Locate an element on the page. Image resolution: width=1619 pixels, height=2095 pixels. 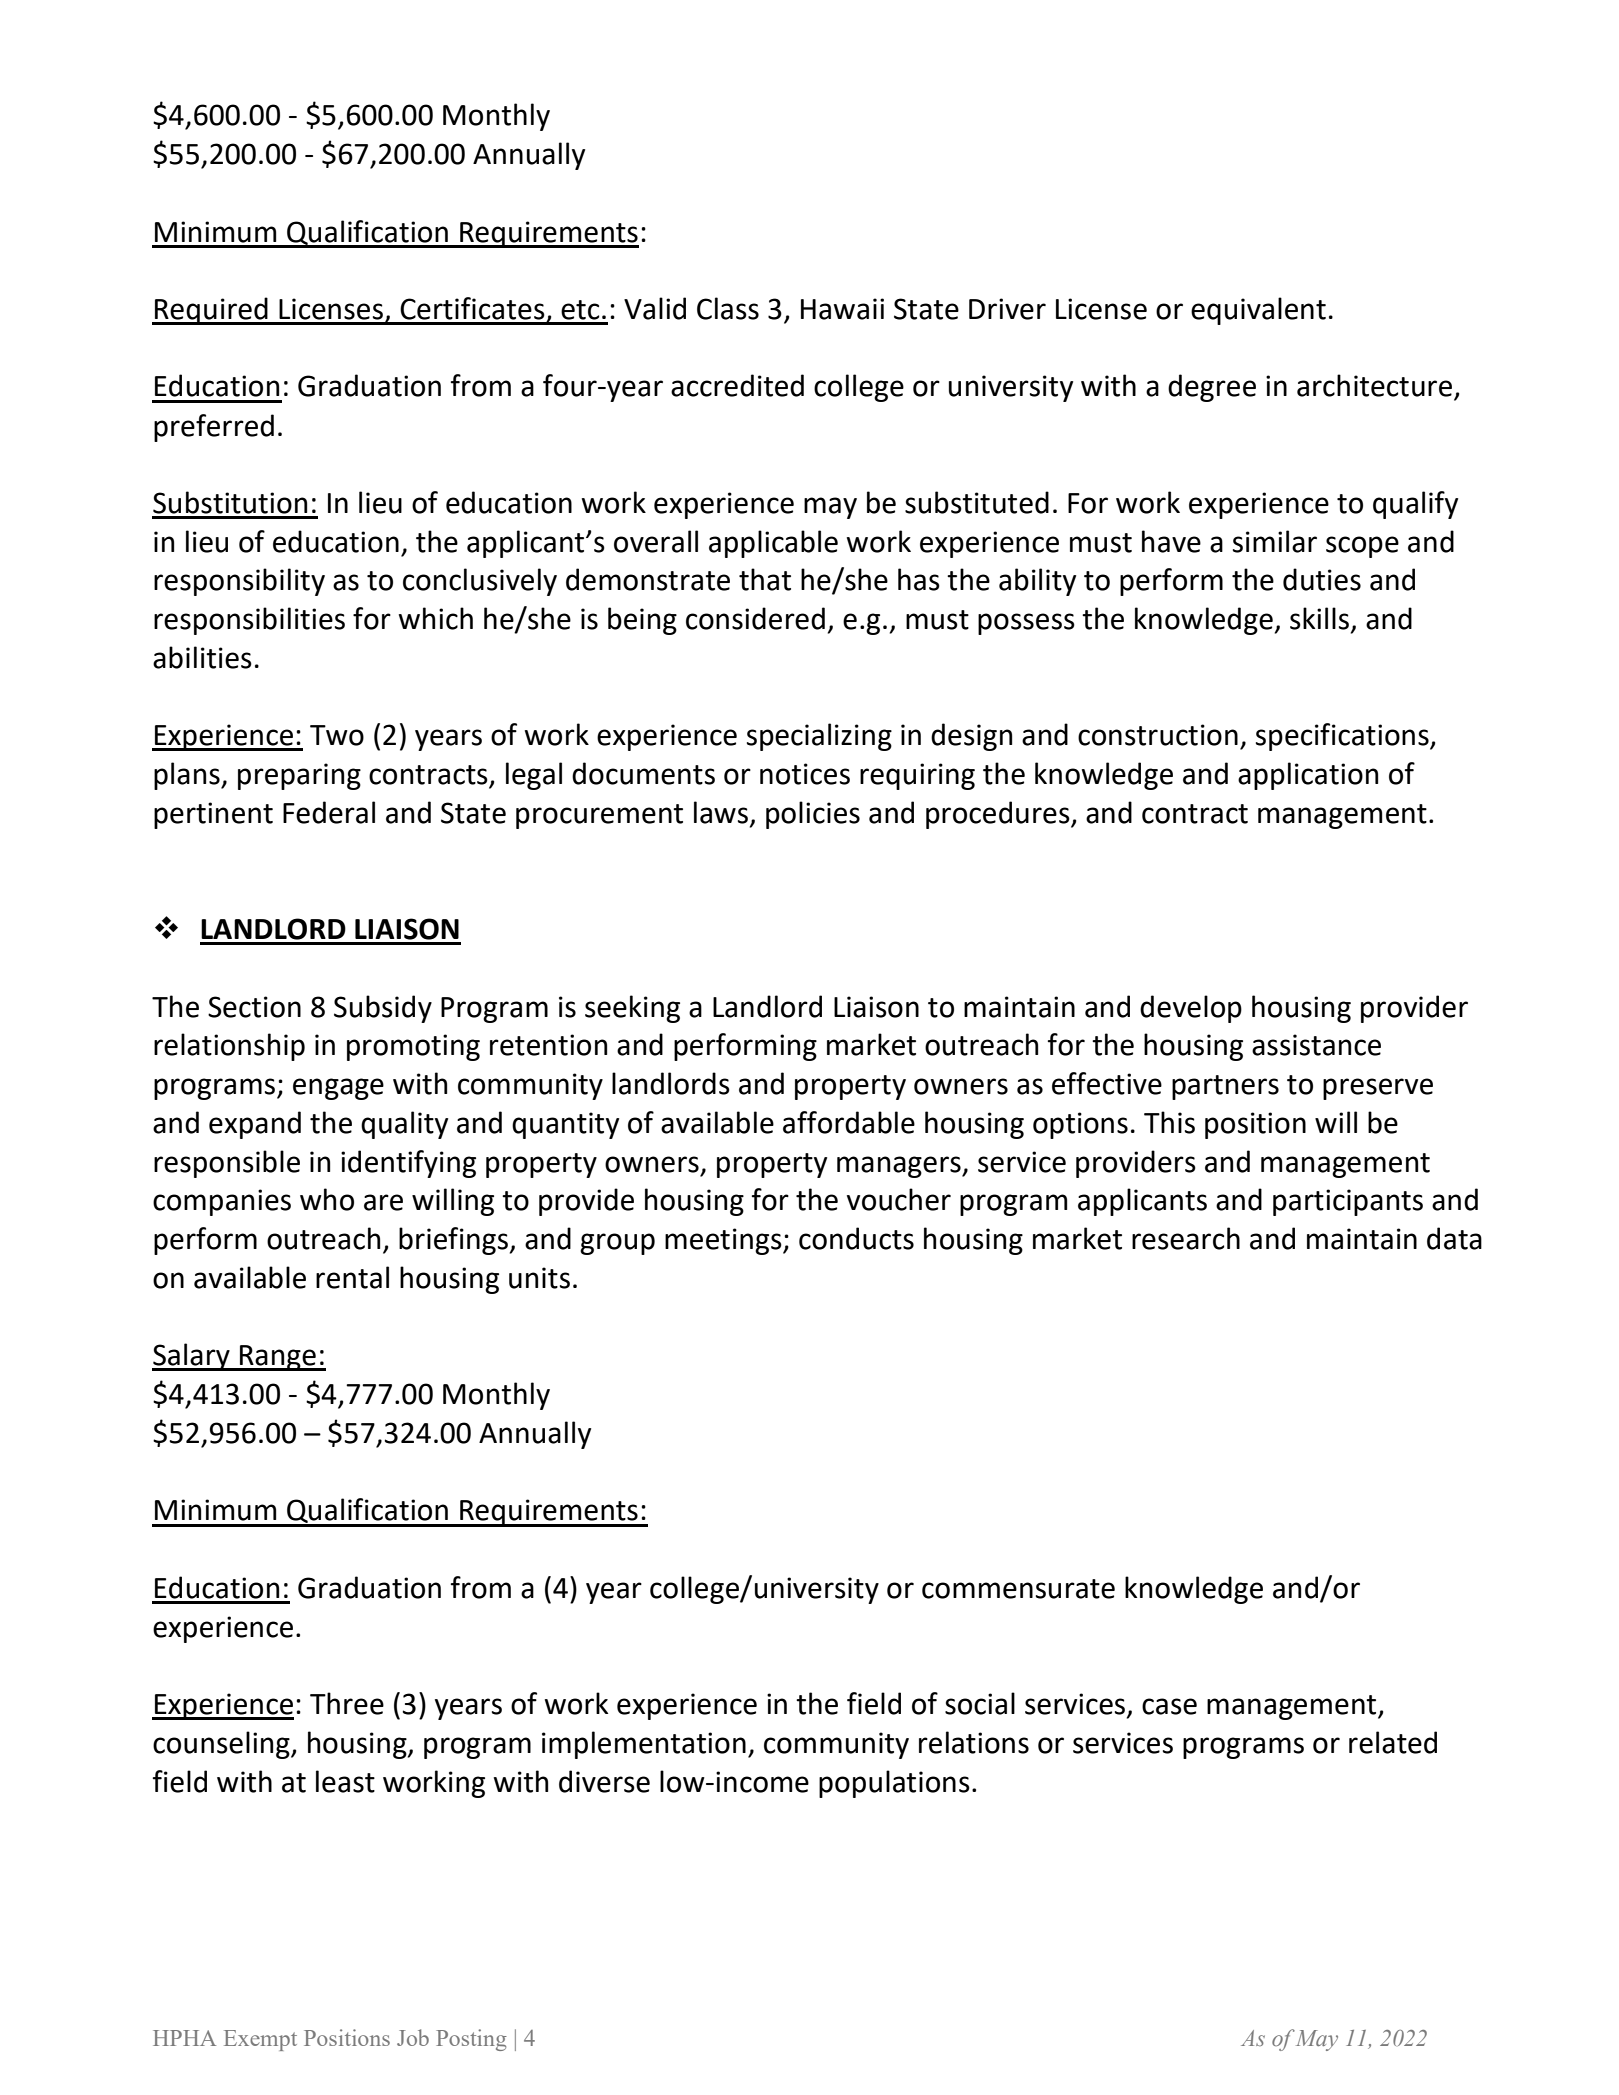
commensurate is located at coordinates (1018, 1589).
